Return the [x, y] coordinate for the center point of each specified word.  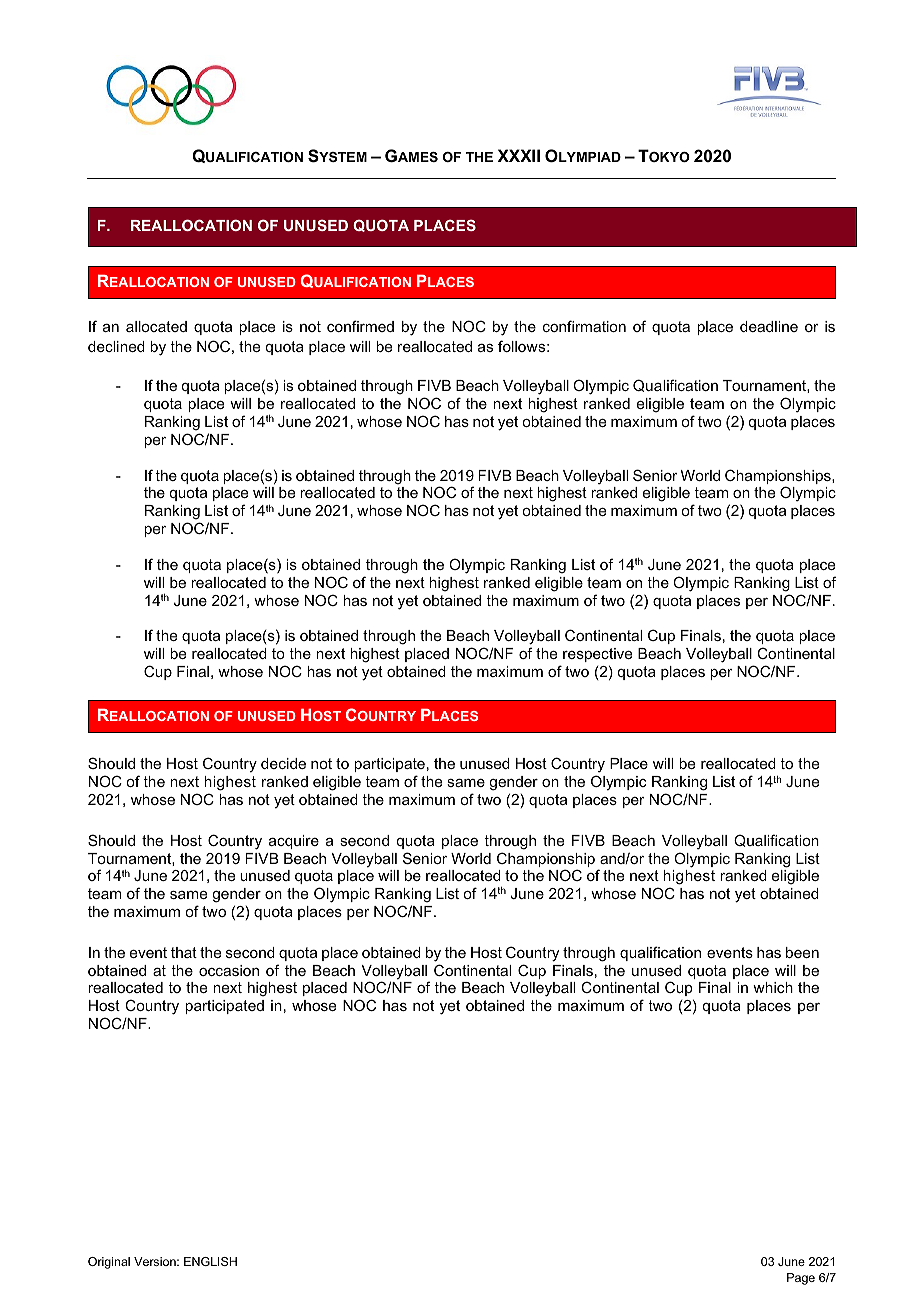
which [773, 987]
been [802, 952]
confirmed [360, 326]
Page [801, 1279]
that [184, 952]
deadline [769, 326]
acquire [294, 842]
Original [109, 1263]
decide [283, 763]
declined [116, 346]
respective [597, 655]
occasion [229, 970]
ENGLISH [210, 1261]
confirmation [584, 326]
